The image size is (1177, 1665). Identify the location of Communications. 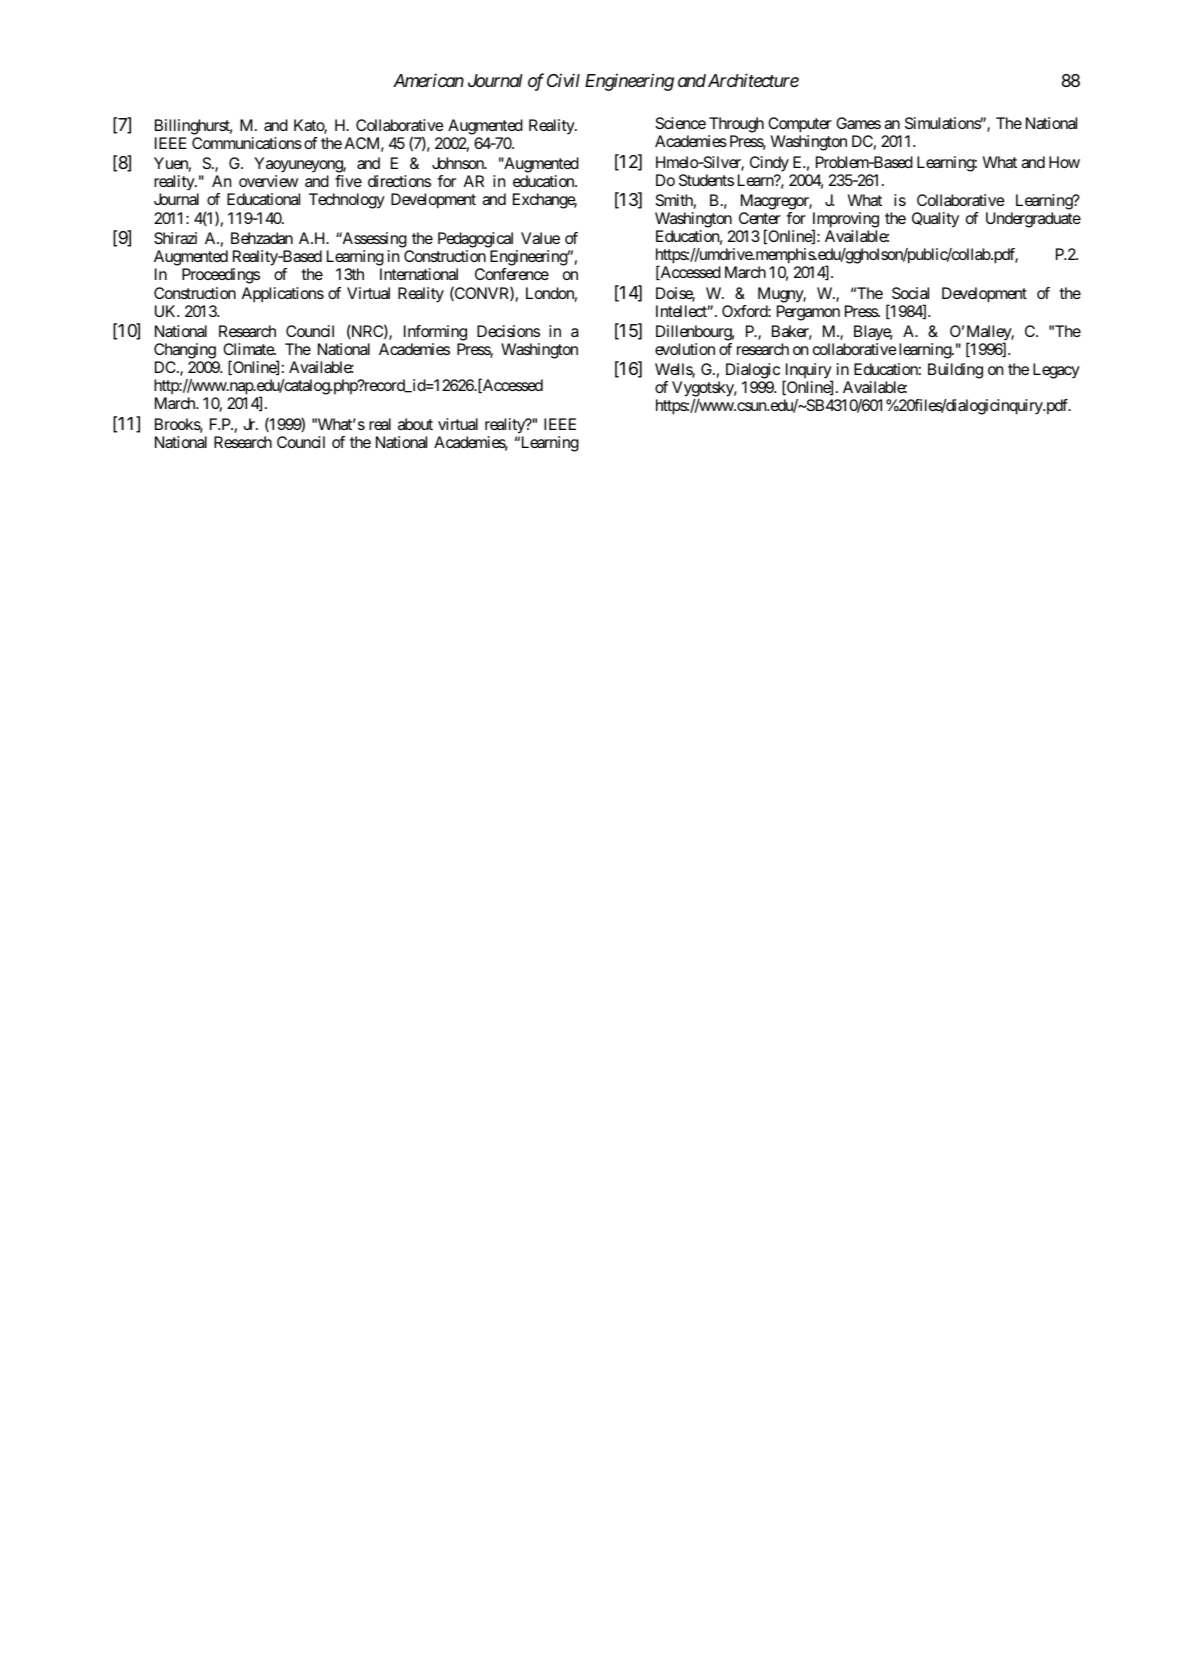
(247, 143).
